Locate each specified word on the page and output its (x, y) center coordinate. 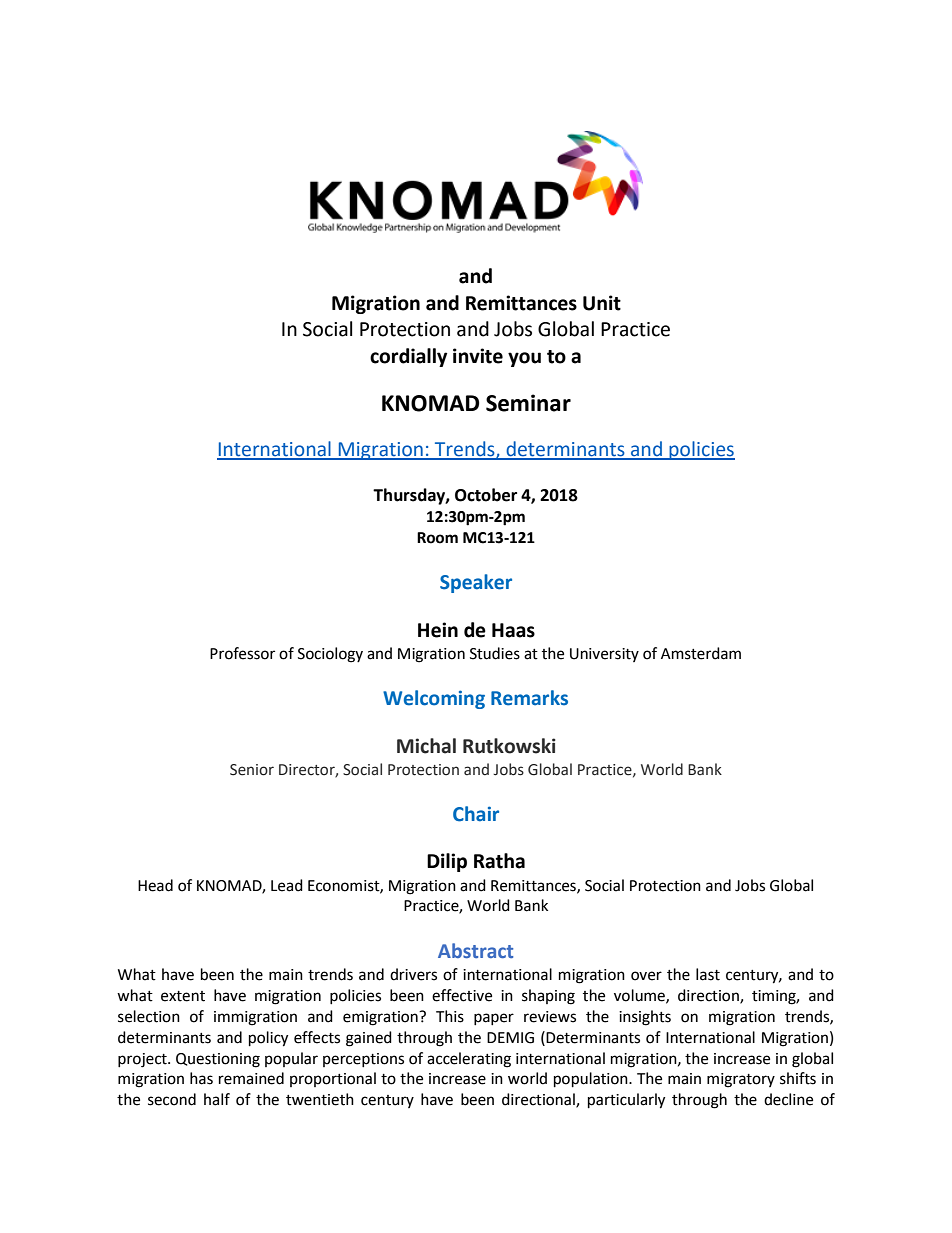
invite (478, 356)
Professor (242, 653)
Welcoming (434, 699)
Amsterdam (701, 653)
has (201, 1078)
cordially (408, 357)
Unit (602, 303)
